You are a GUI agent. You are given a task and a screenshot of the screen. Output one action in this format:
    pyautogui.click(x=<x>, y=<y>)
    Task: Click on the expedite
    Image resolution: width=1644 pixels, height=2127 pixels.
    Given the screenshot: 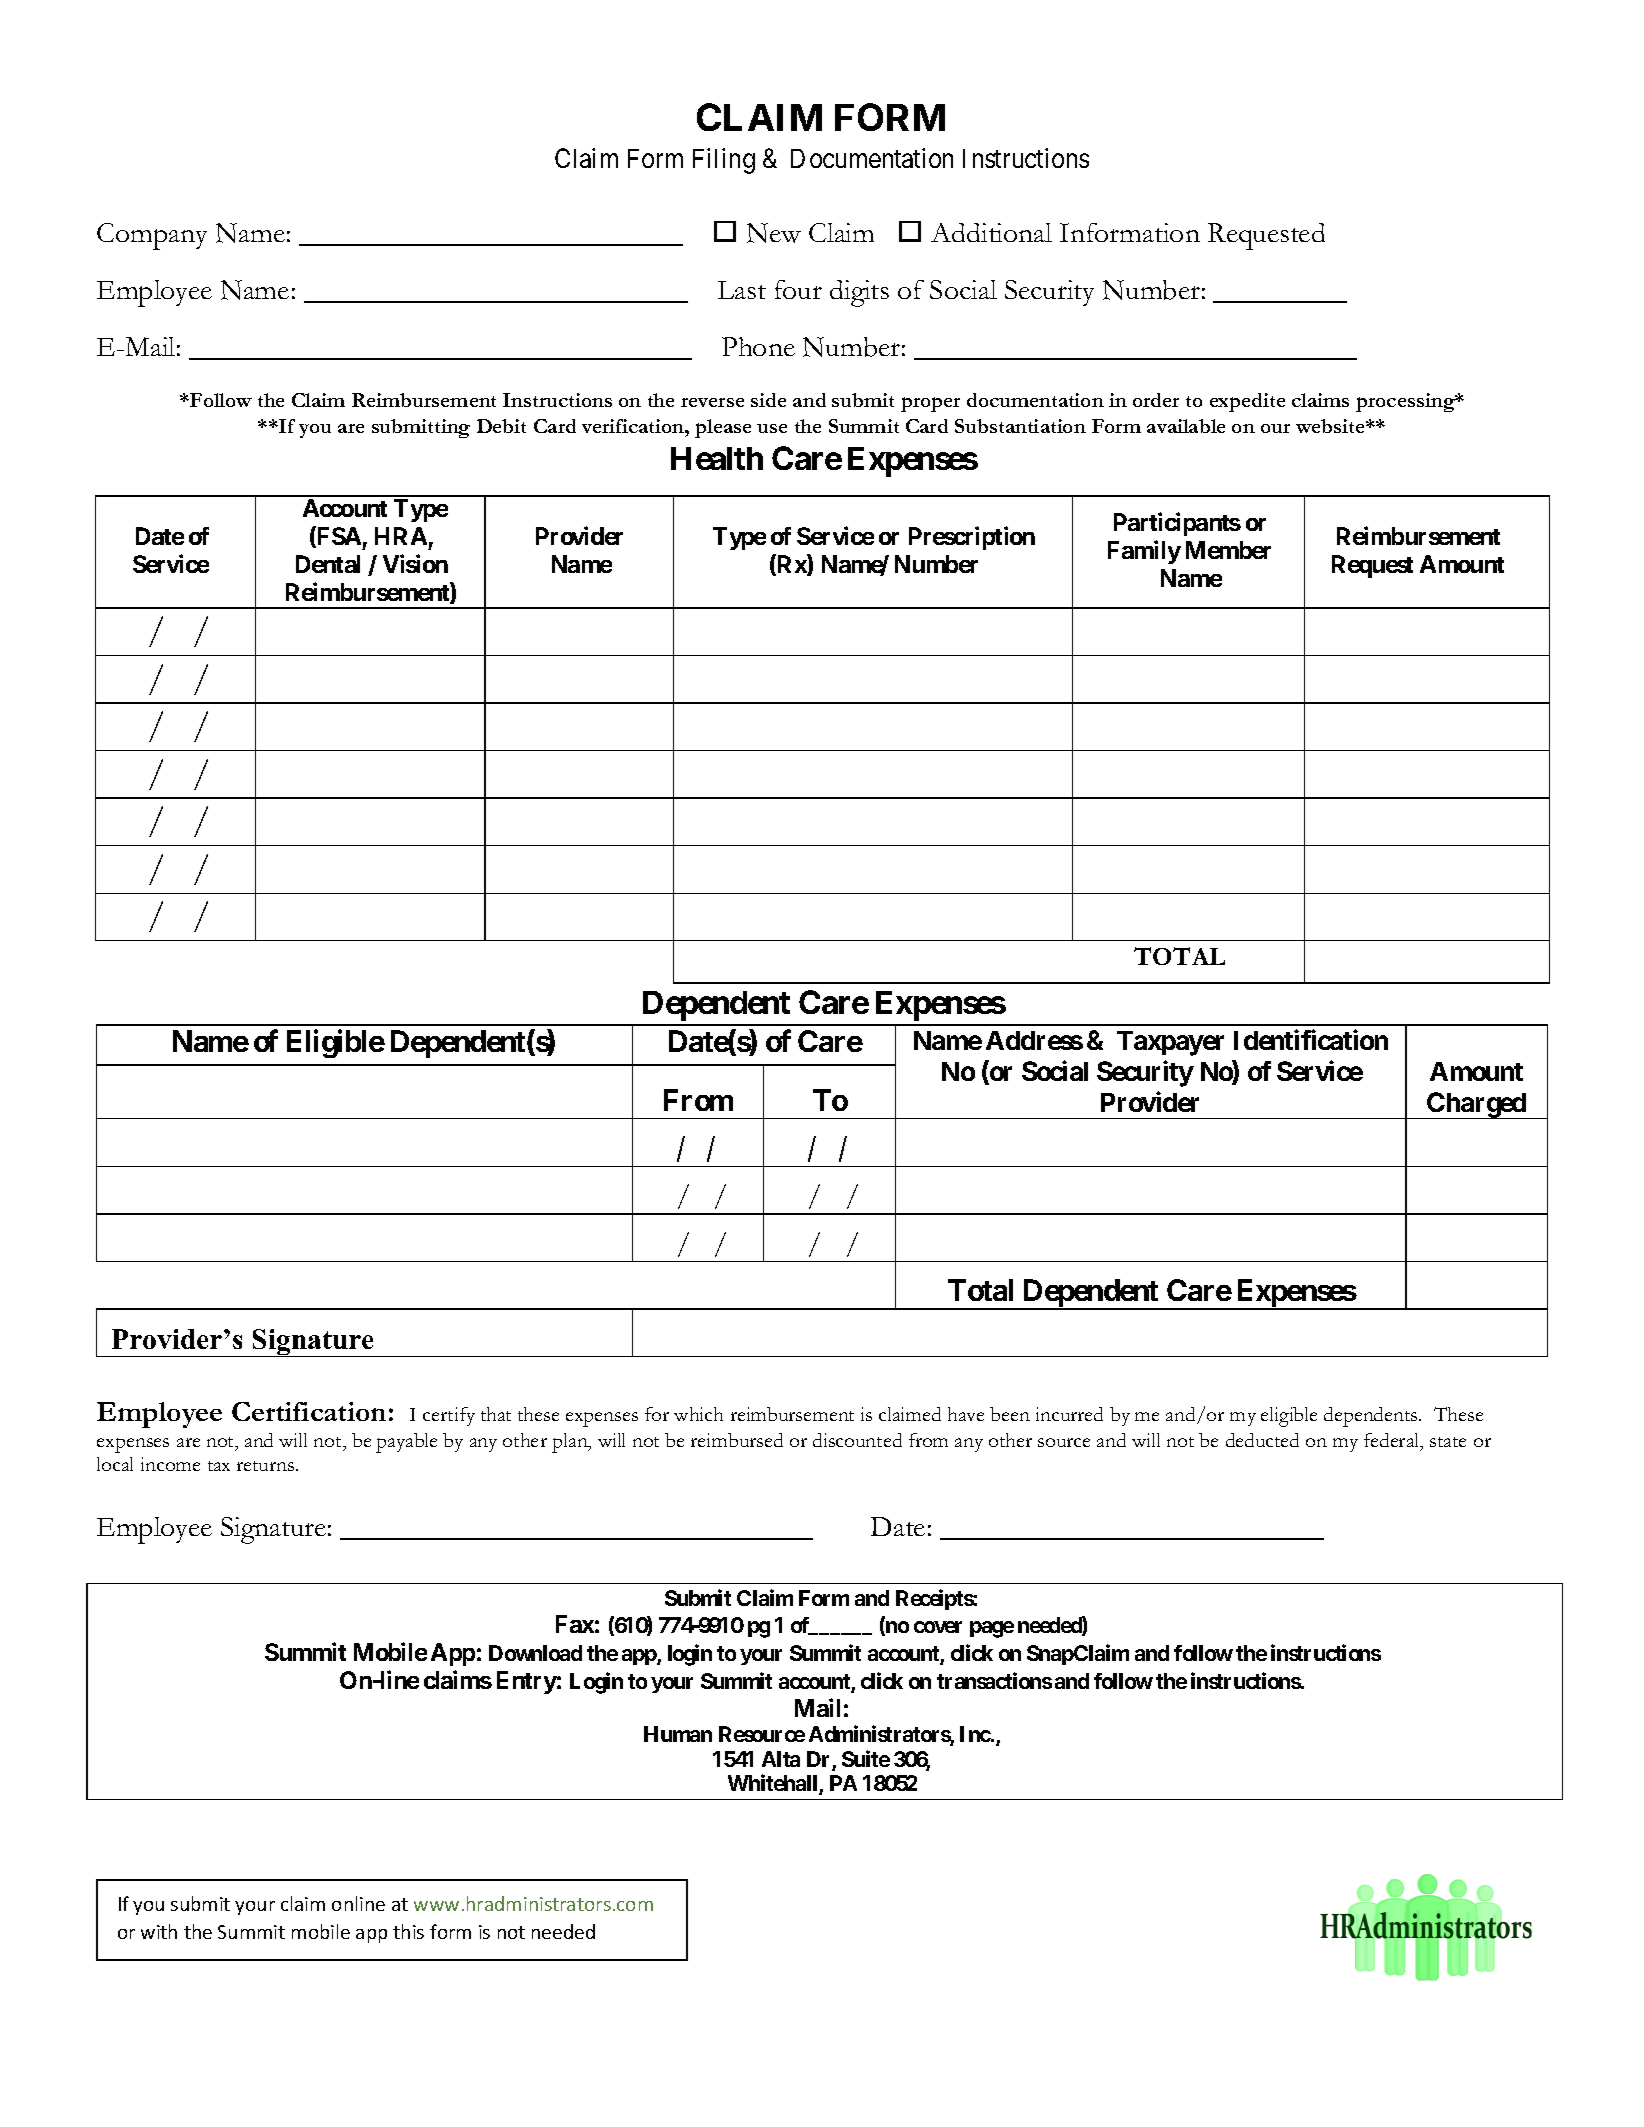 What is the action you would take?
    pyautogui.click(x=1247, y=402)
